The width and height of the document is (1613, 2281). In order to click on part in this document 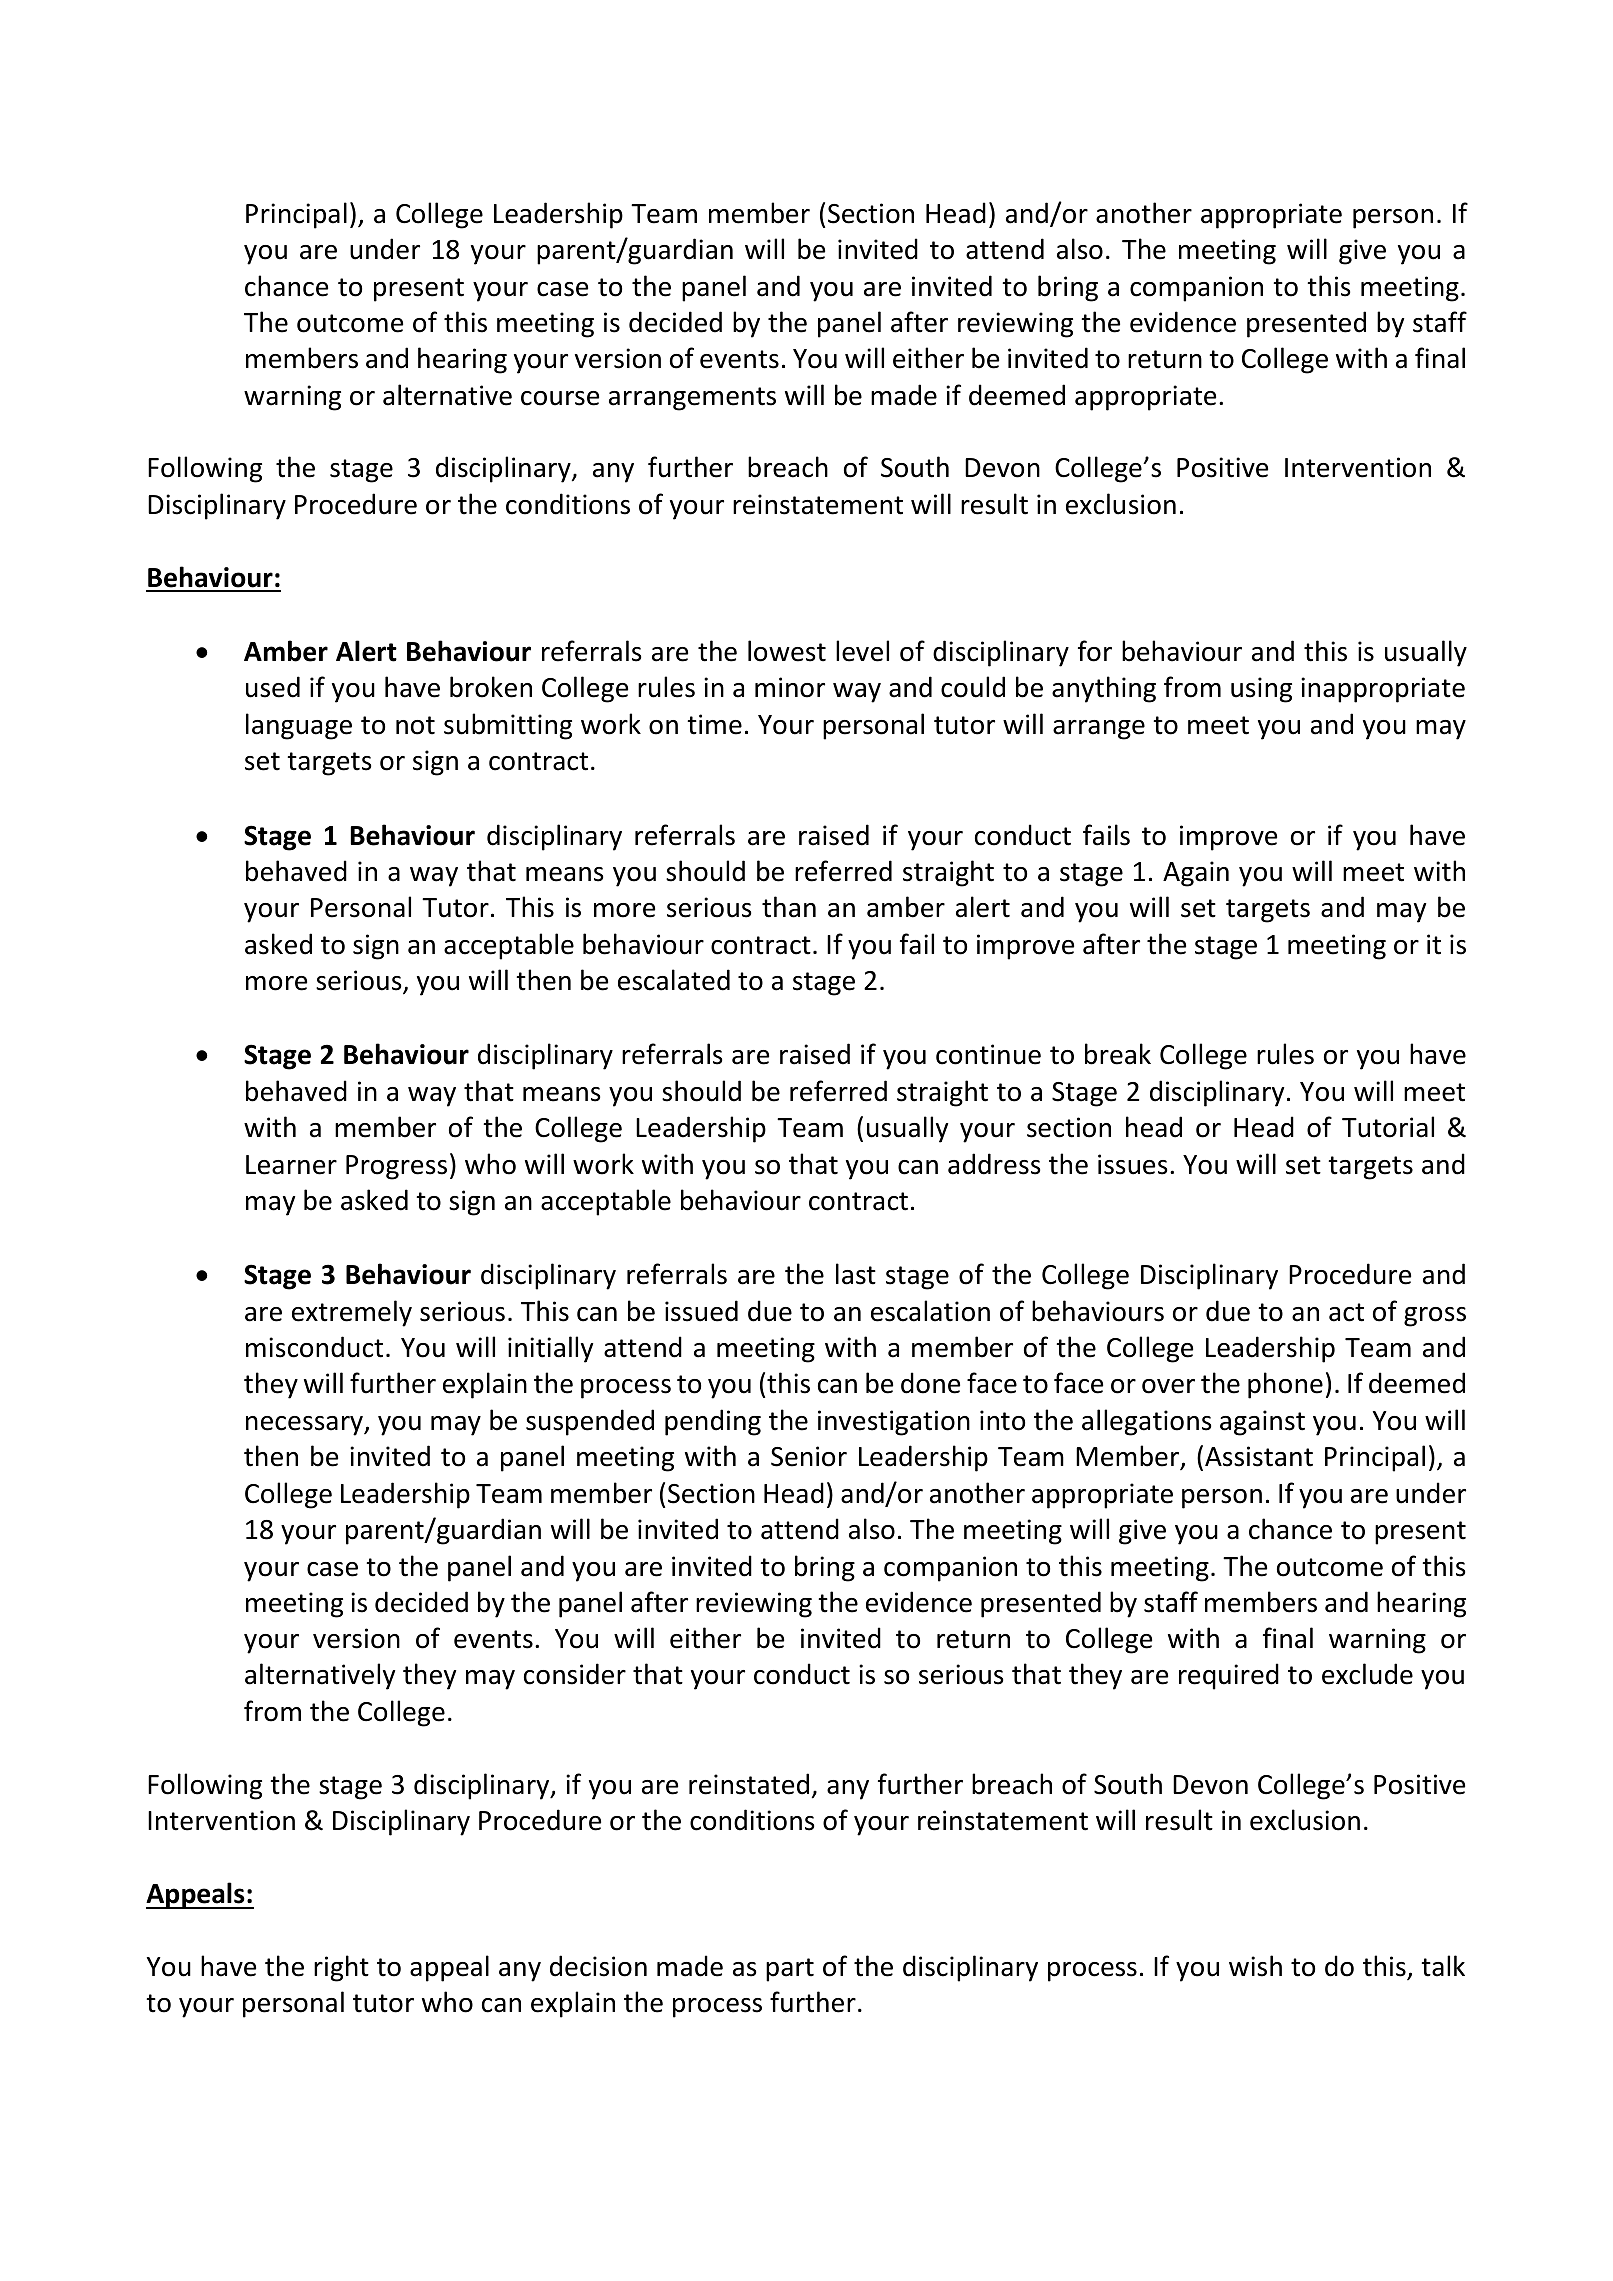, I will do `click(790, 1970)`.
